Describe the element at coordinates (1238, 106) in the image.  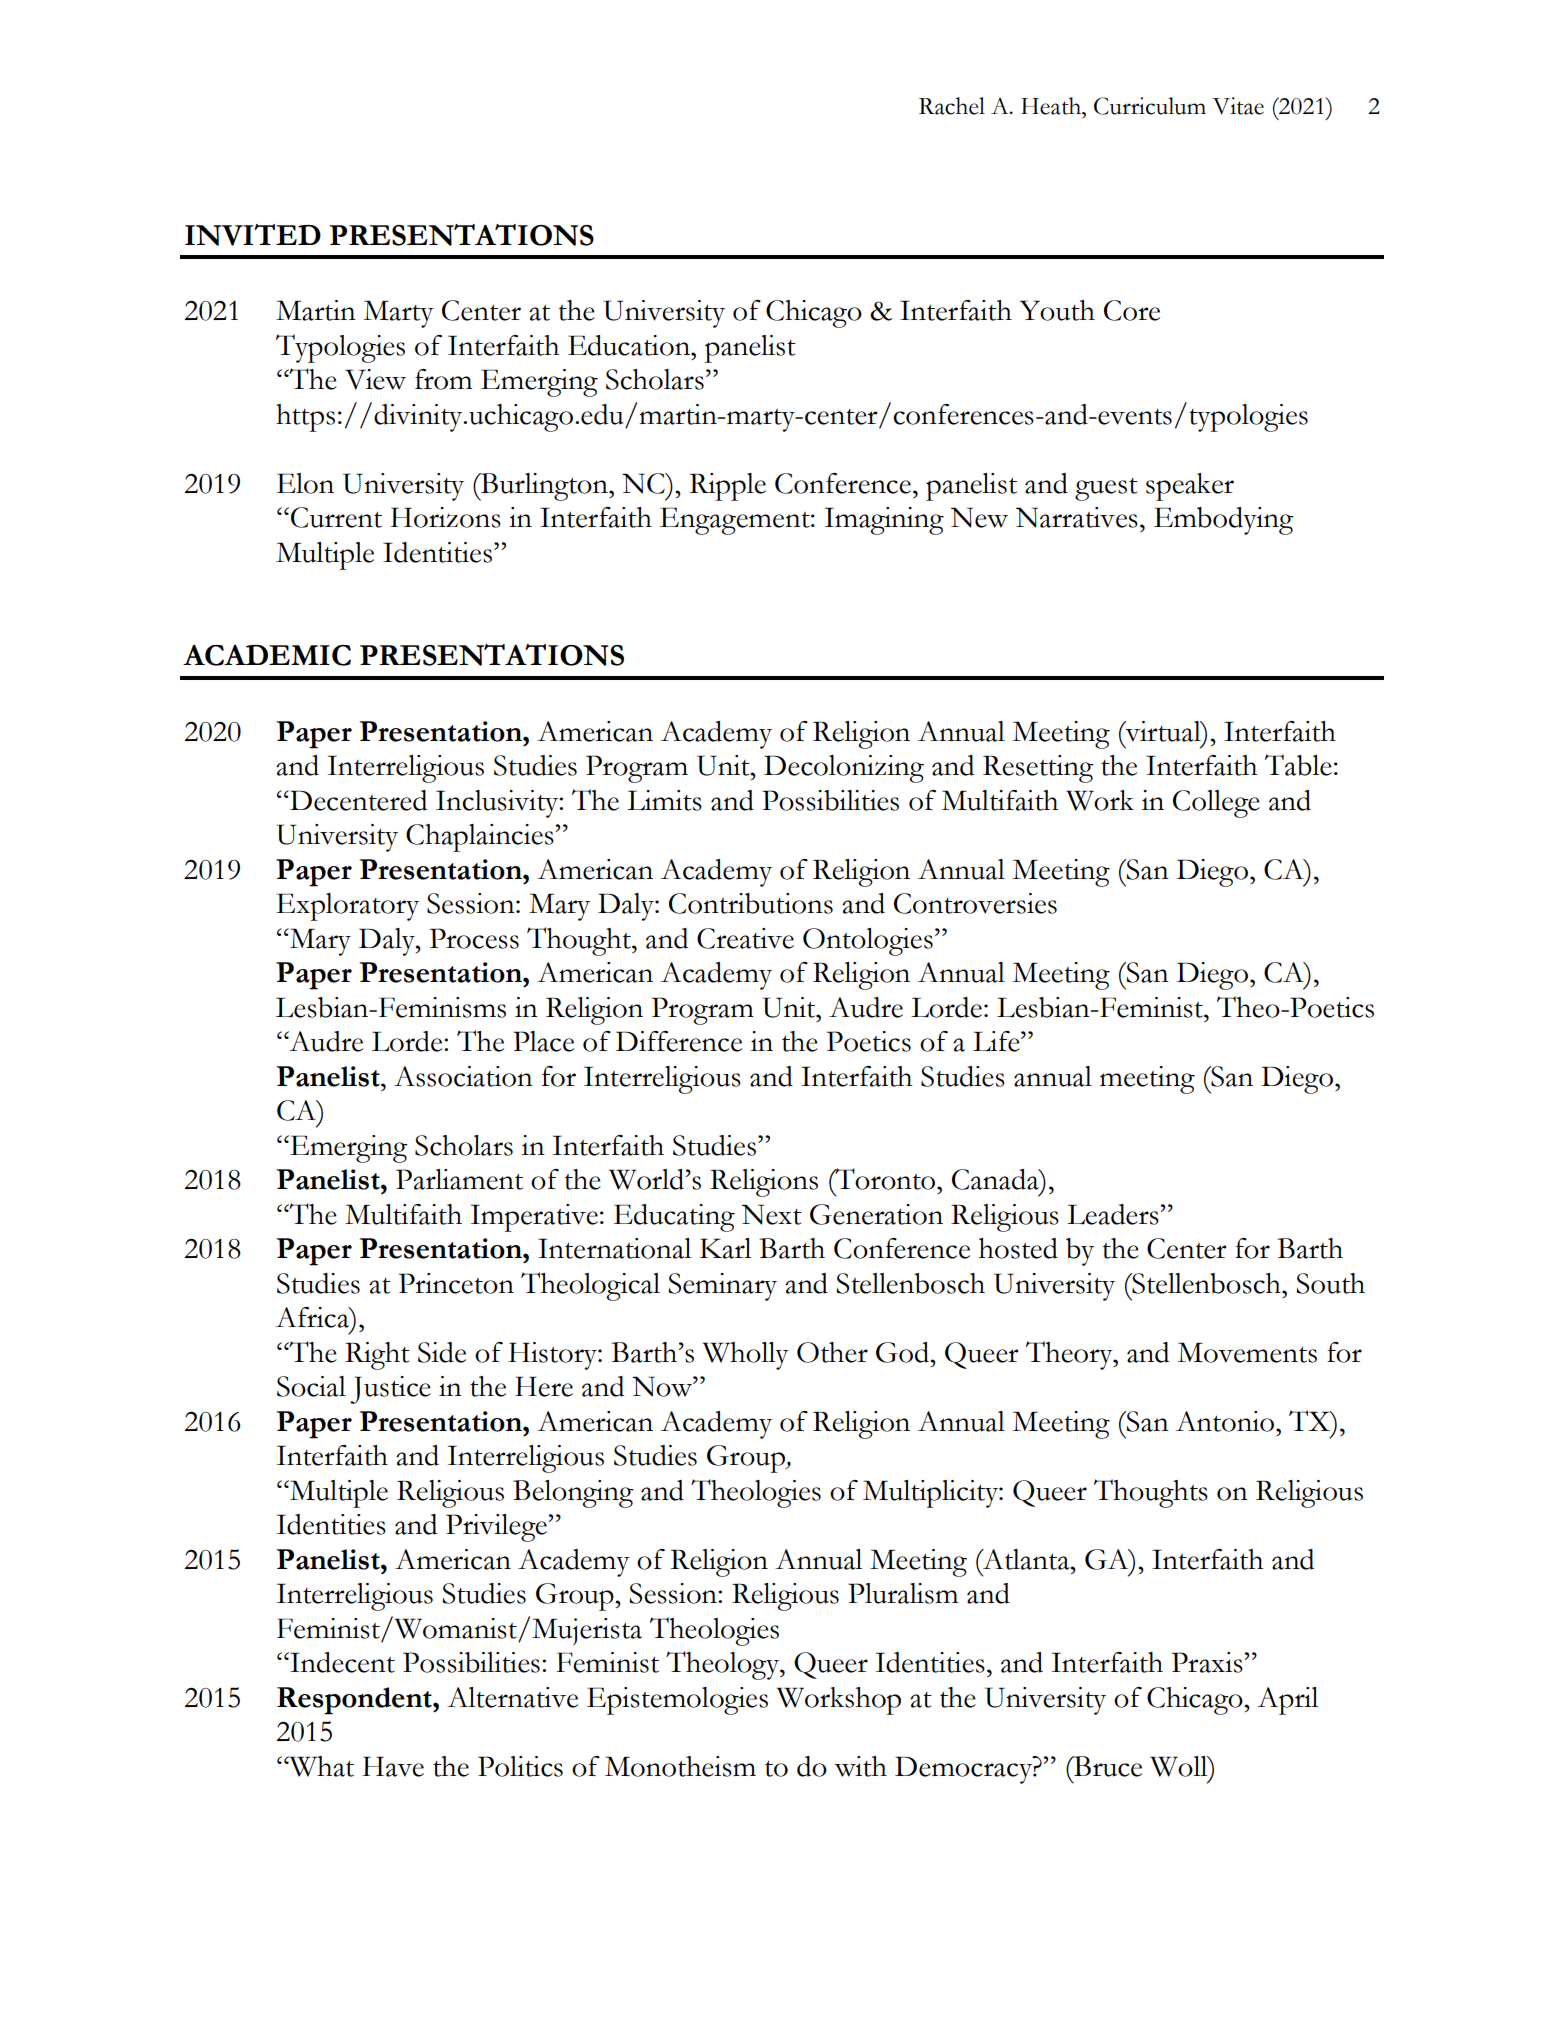
I see `Vitae` at that location.
